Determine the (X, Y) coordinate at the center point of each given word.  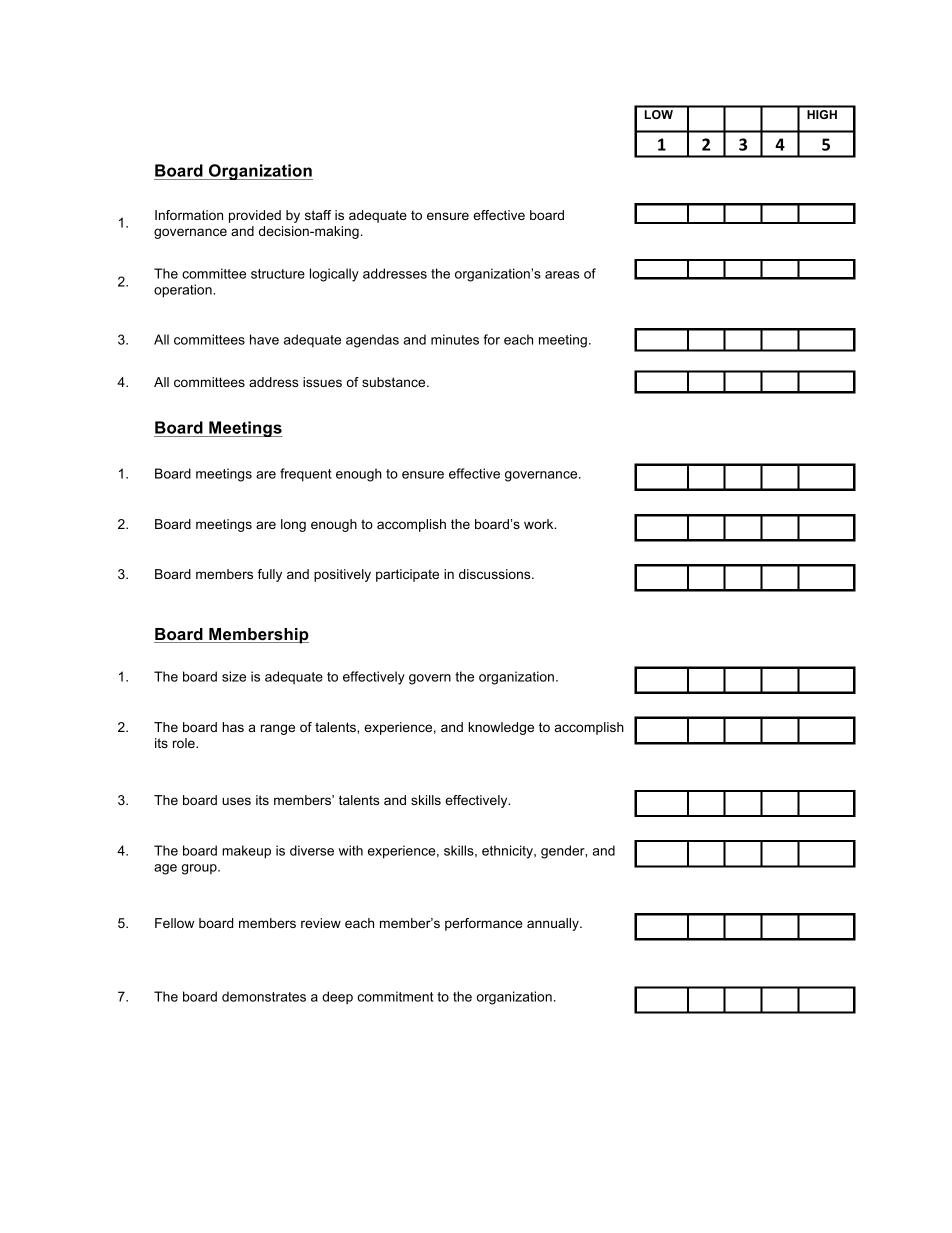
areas (562, 275)
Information (189, 215)
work (540, 524)
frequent (306, 475)
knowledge (501, 728)
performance (483, 924)
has (233, 727)
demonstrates (264, 996)
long (293, 525)
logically (334, 275)
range (278, 729)
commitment (395, 996)
